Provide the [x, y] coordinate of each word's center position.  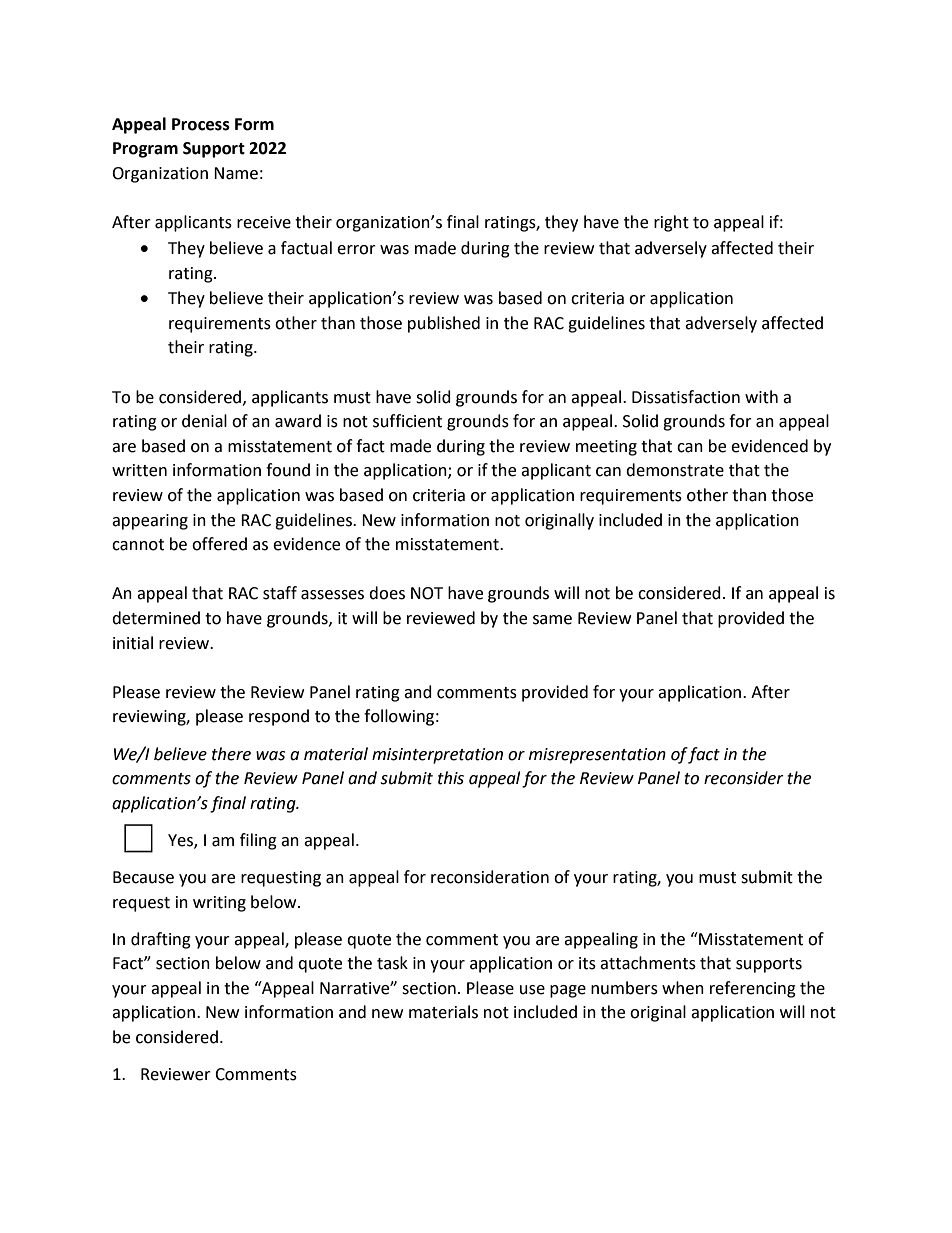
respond [279, 717]
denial [204, 421]
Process [201, 124]
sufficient [407, 421]
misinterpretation [437, 756]
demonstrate [675, 470]
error [356, 250]
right [671, 223]
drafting [161, 940]
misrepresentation [597, 756]
